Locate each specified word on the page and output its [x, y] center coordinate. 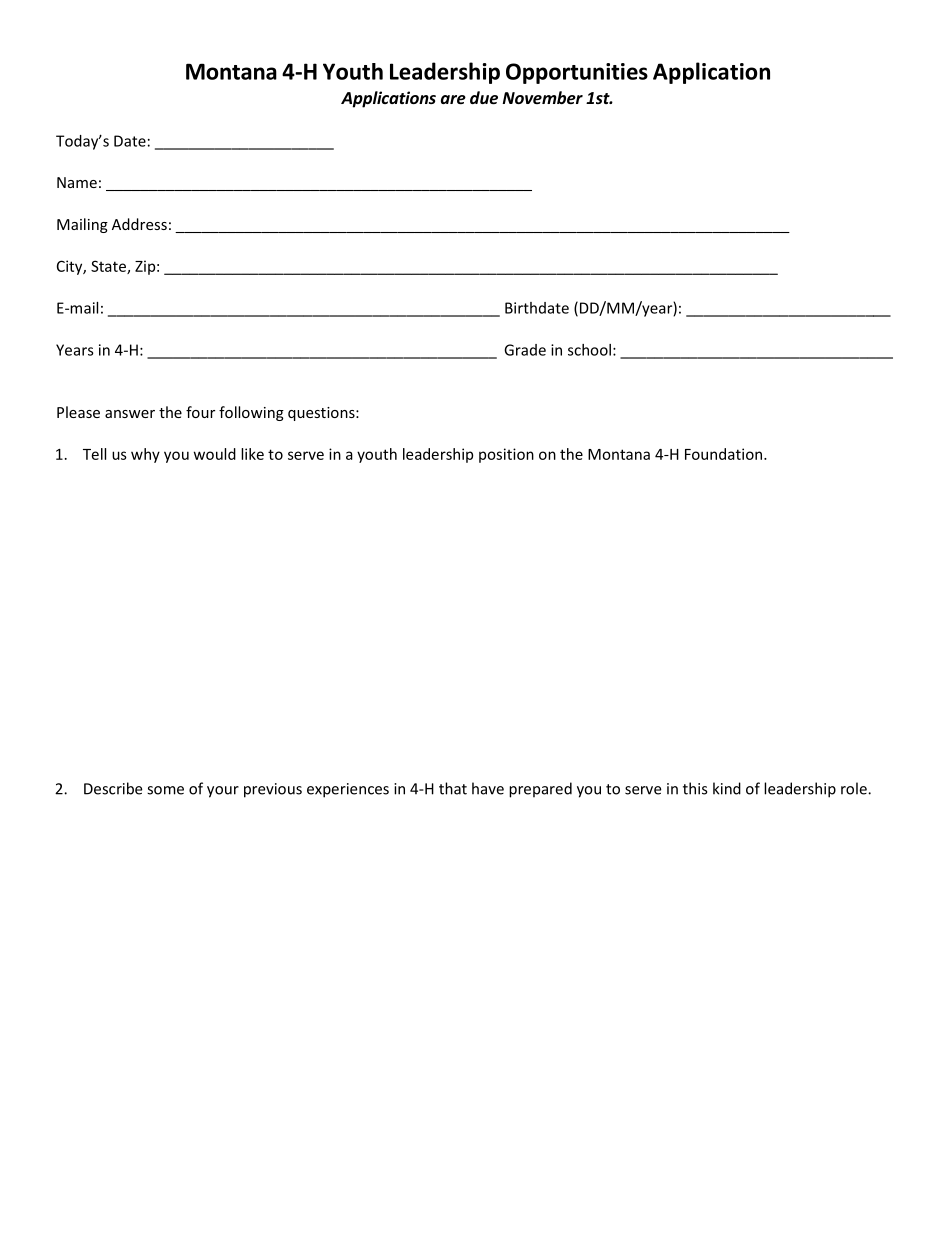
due [484, 97]
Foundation [725, 454]
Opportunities [577, 73]
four [200, 412]
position [506, 455]
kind [727, 788]
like [252, 454]
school [589, 350]
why [145, 455]
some [165, 790]
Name [77, 182]
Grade [525, 350]
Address [139, 224]
